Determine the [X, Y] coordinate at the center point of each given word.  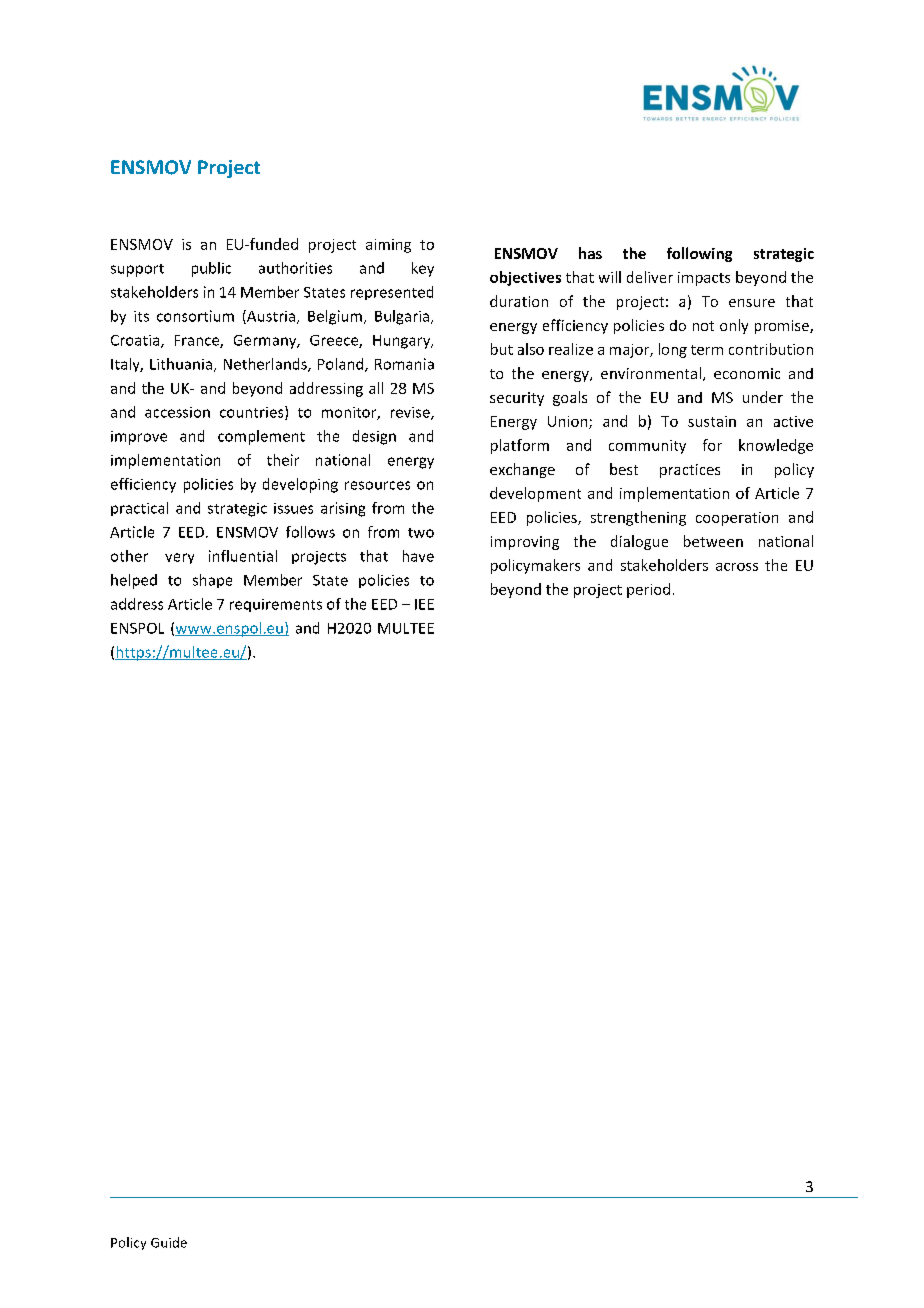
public [211, 269]
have [418, 556]
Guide [169, 1242]
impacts [704, 279]
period [648, 590]
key [423, 269]
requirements [276, 605]
